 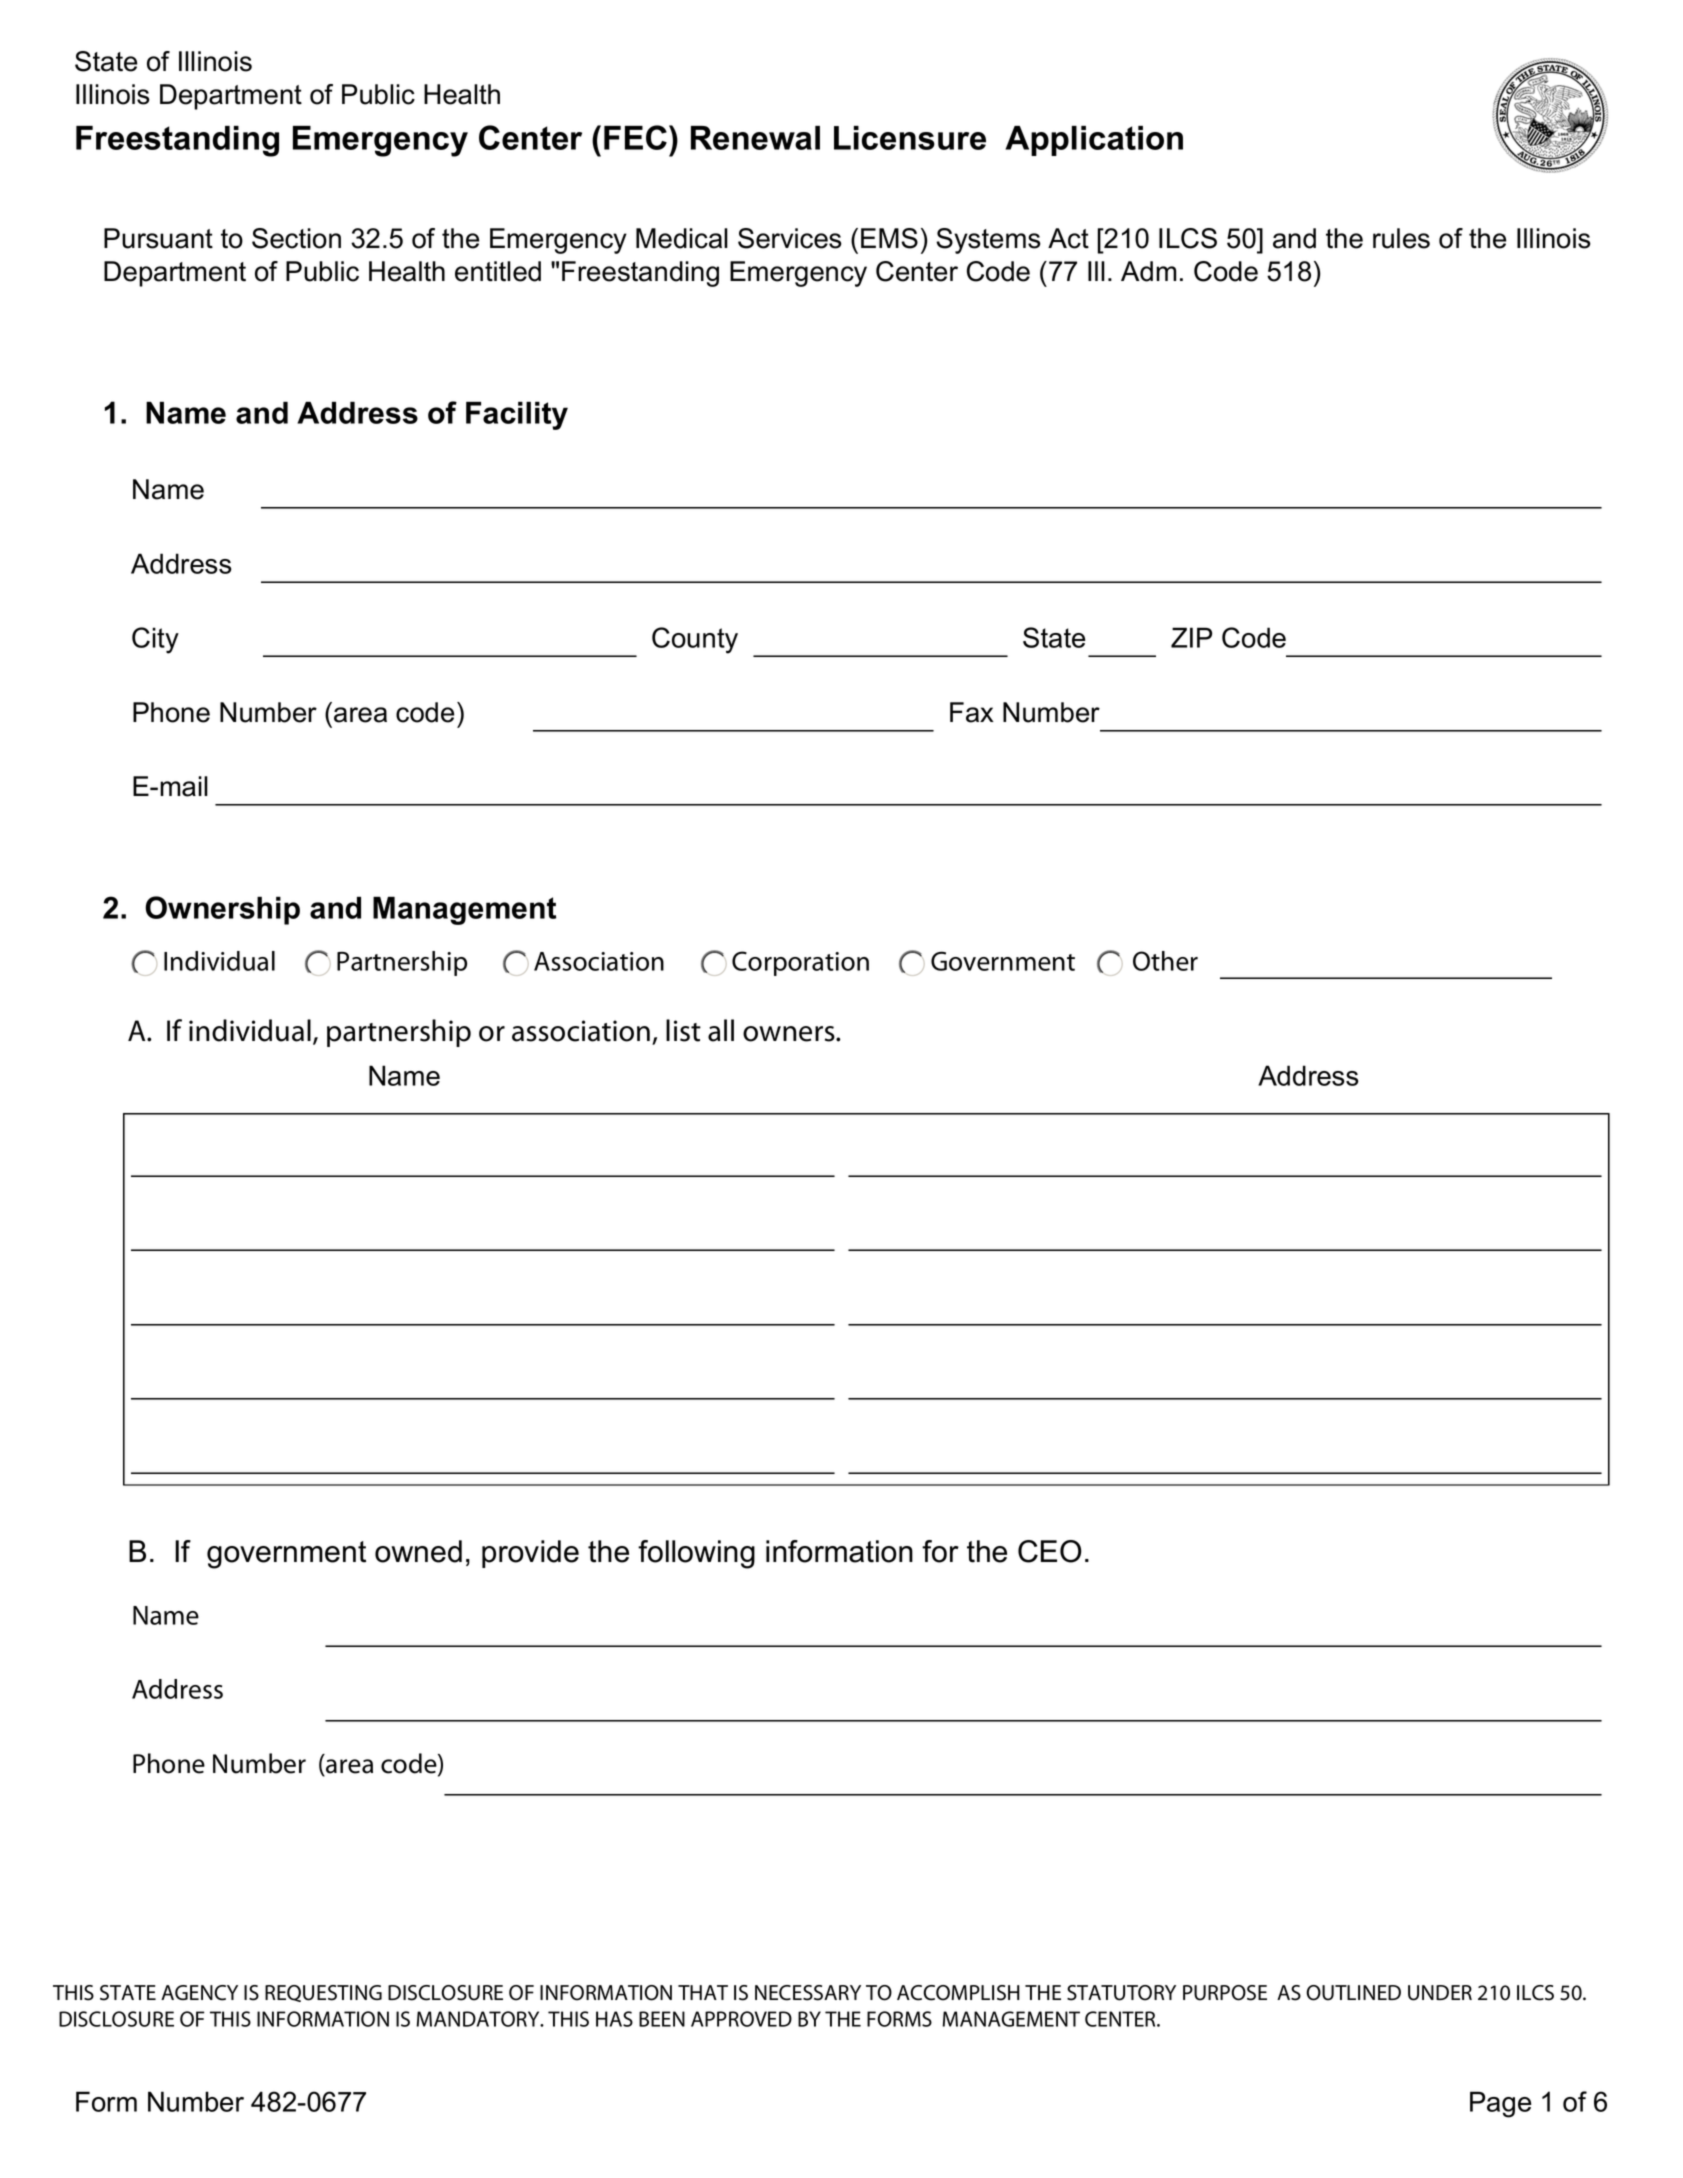 I want to click on Section, so click(x=296, y=238).
